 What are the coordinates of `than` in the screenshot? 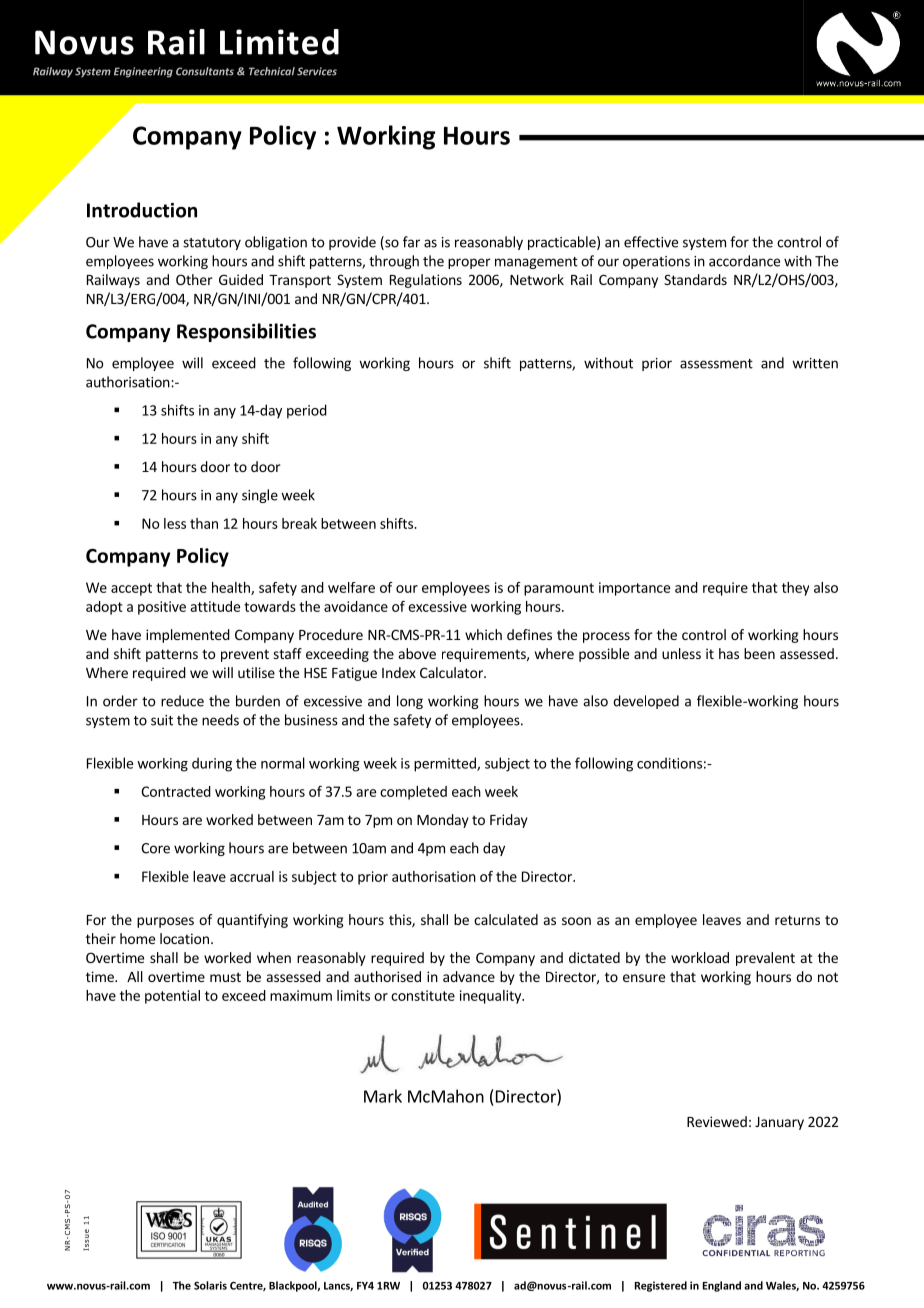 It's located at (204, 523).
